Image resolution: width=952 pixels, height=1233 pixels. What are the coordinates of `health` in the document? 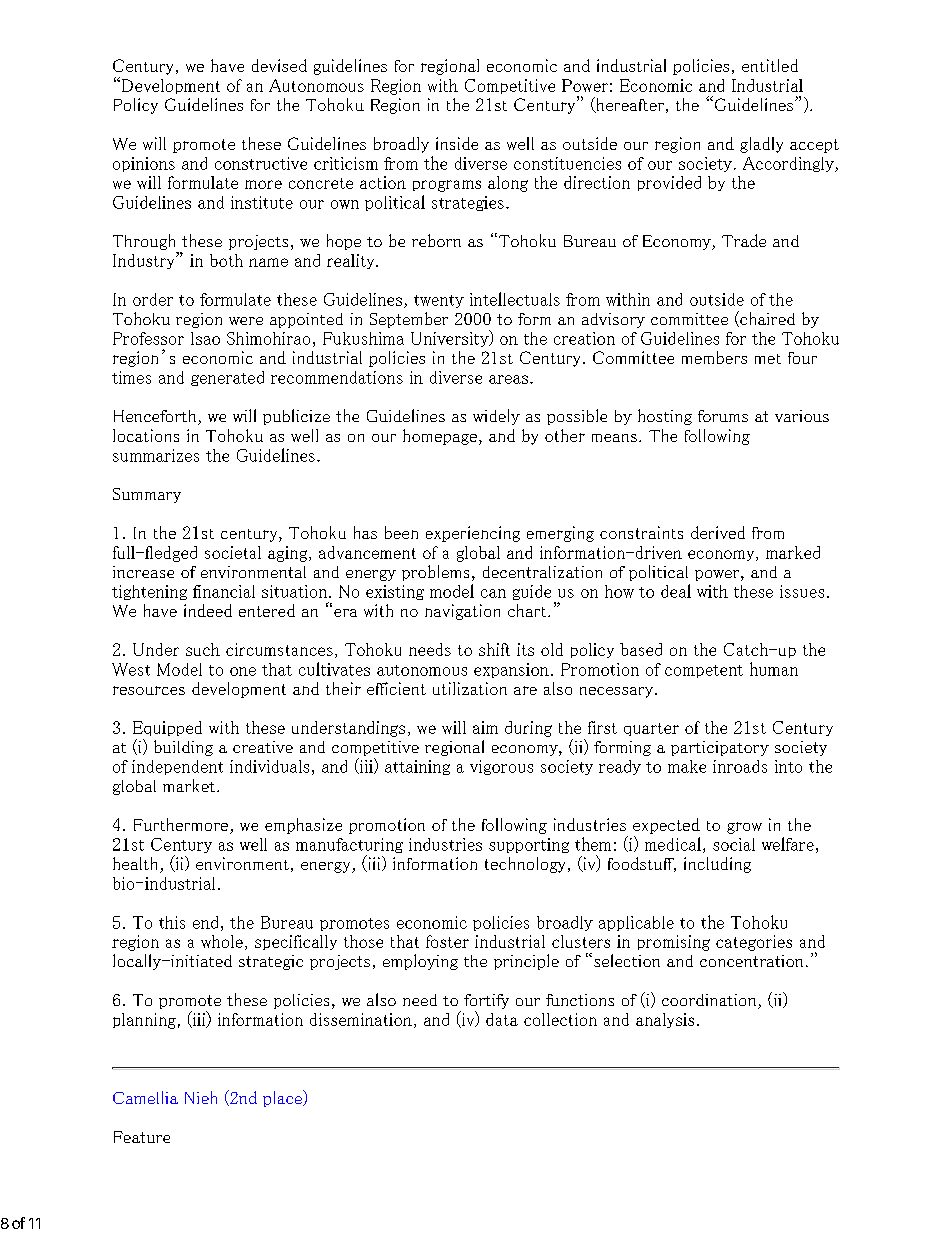 It's located at (137, 865).
